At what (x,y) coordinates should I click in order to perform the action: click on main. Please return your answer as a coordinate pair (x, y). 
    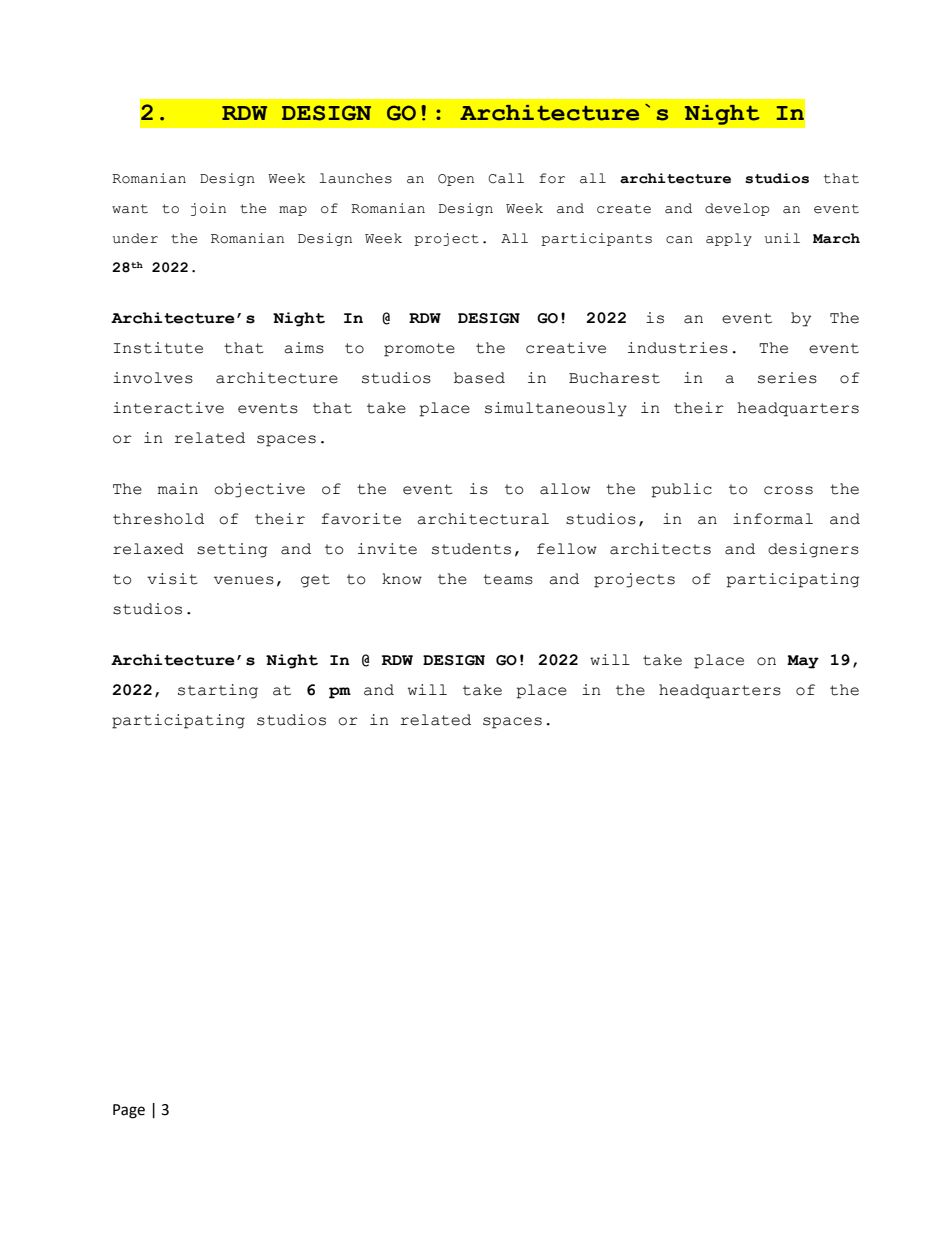
    Looking at the image, I should click on (178, 489).
